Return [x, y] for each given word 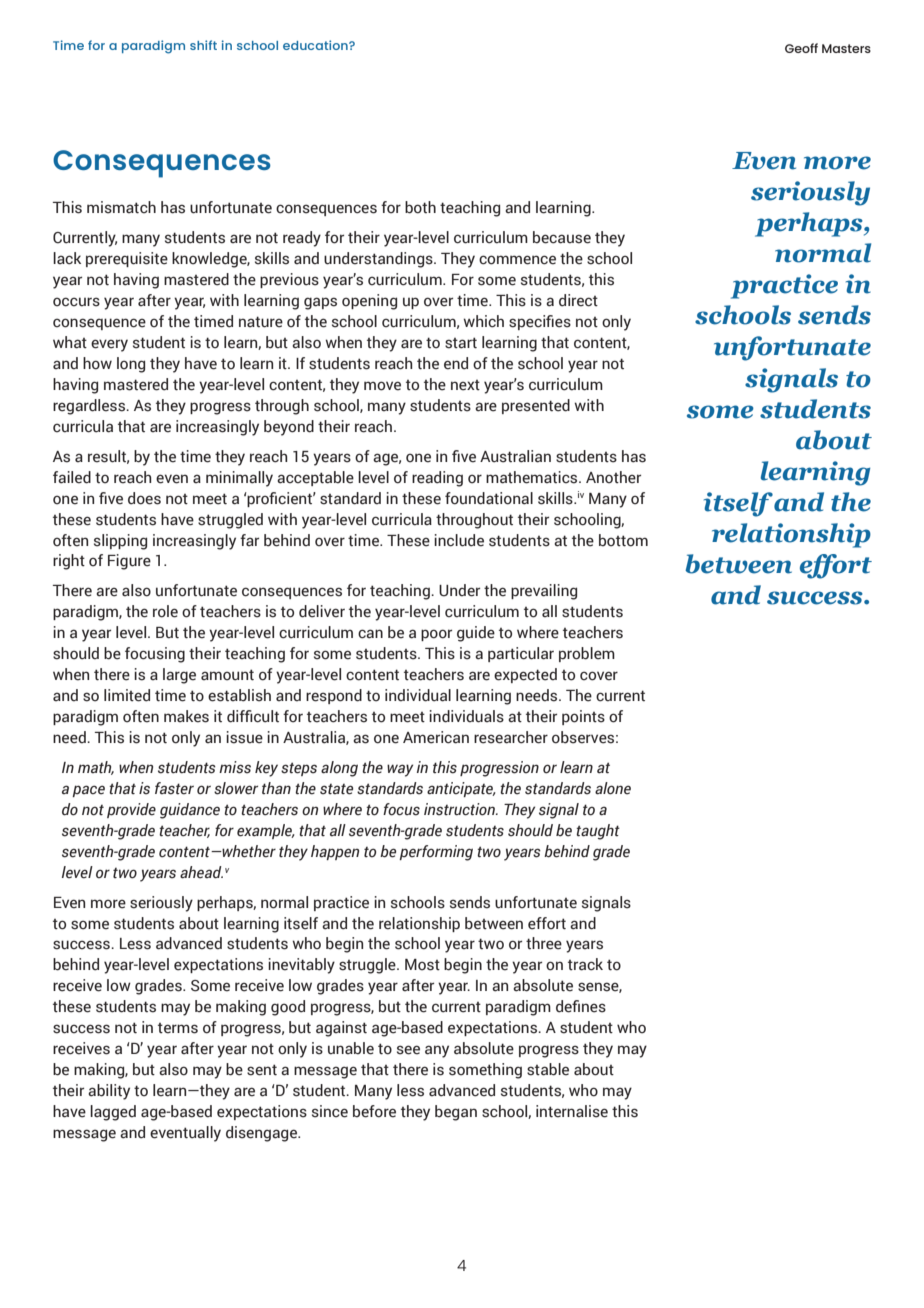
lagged [113, 1113]
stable [548, 1069]
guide [476, 634]
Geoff [801, 48]
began [456, 1113]
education [316, 45]
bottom [623, 540]
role [165, 611]
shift [203, 45]
